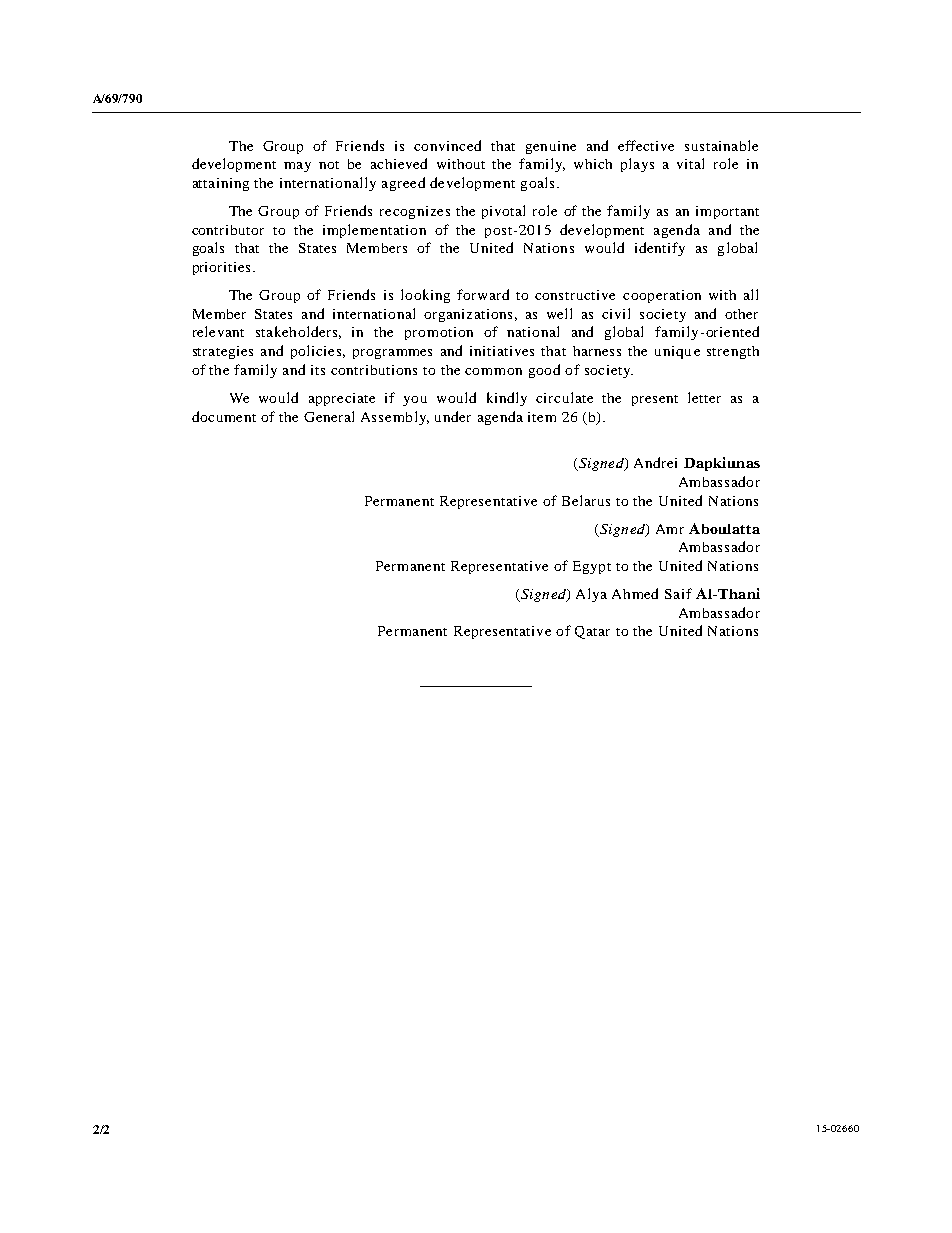 This image has height=1233, width=952. What do you see at coordinates (507, 399) in the image?
I see `kindly` at bounding box center [507, 399].
